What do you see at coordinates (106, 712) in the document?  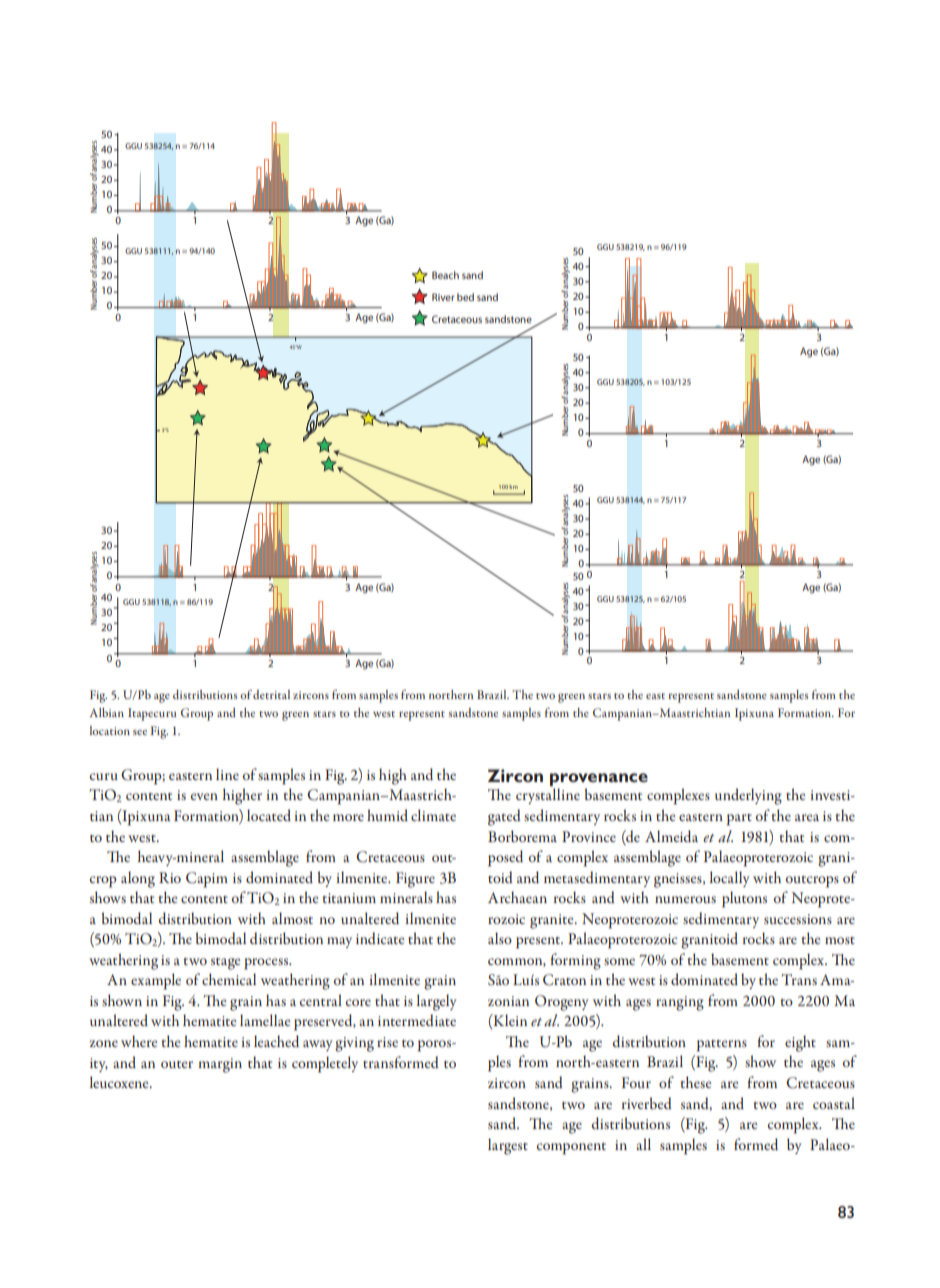 I see `Albian` at bounding box center [106, 712].
